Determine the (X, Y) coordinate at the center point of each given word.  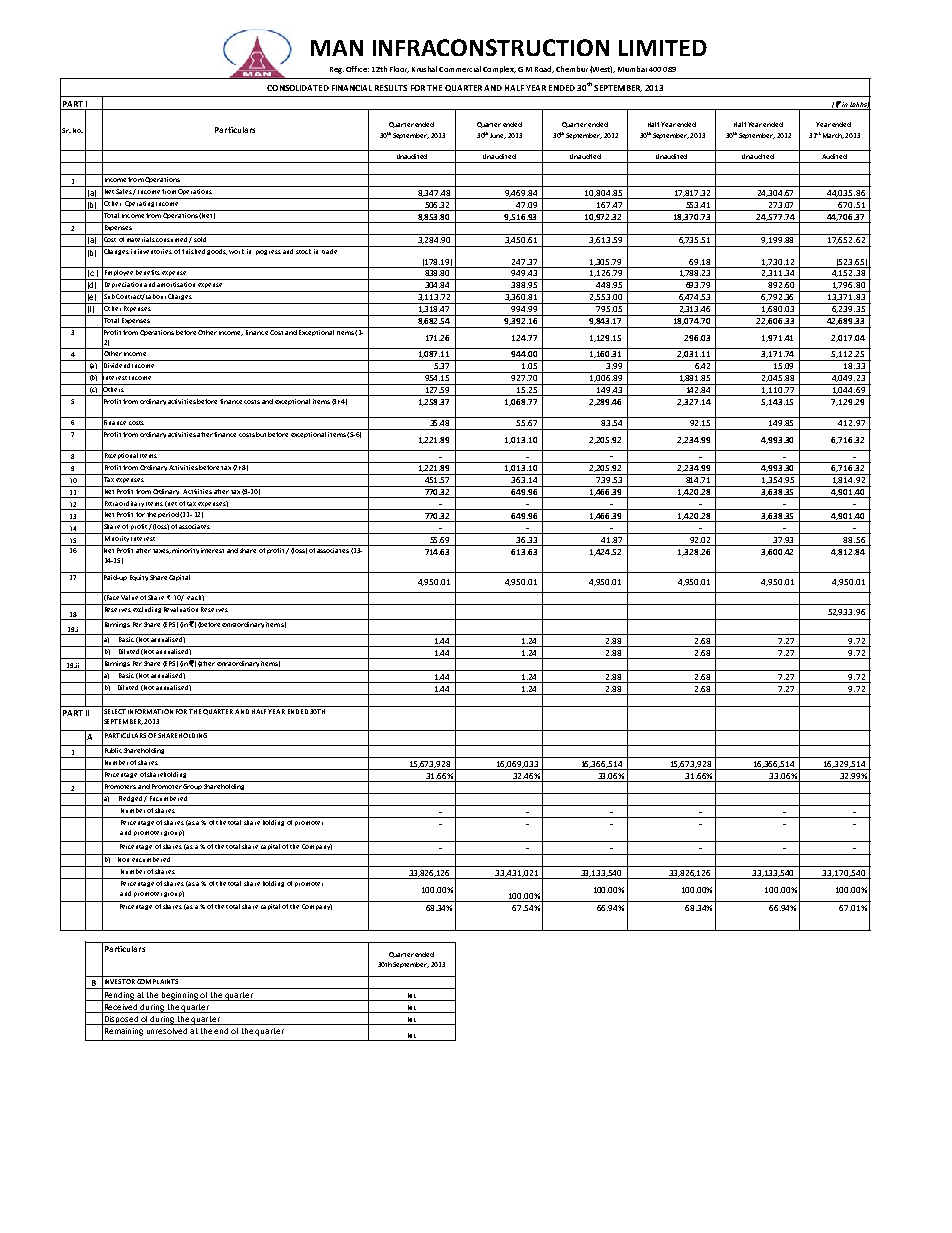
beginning (180, 996)
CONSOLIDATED (298, 88)
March (832, 136)
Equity (139, 578)
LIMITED (663, 48)
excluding (147, 608)
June (498, 136)
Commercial (460, 69)
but (261, 433)
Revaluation (181, 608)
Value (130, 596)
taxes (162, 551)
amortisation (176, 283)
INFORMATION (150, 711)
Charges (180, 295)
